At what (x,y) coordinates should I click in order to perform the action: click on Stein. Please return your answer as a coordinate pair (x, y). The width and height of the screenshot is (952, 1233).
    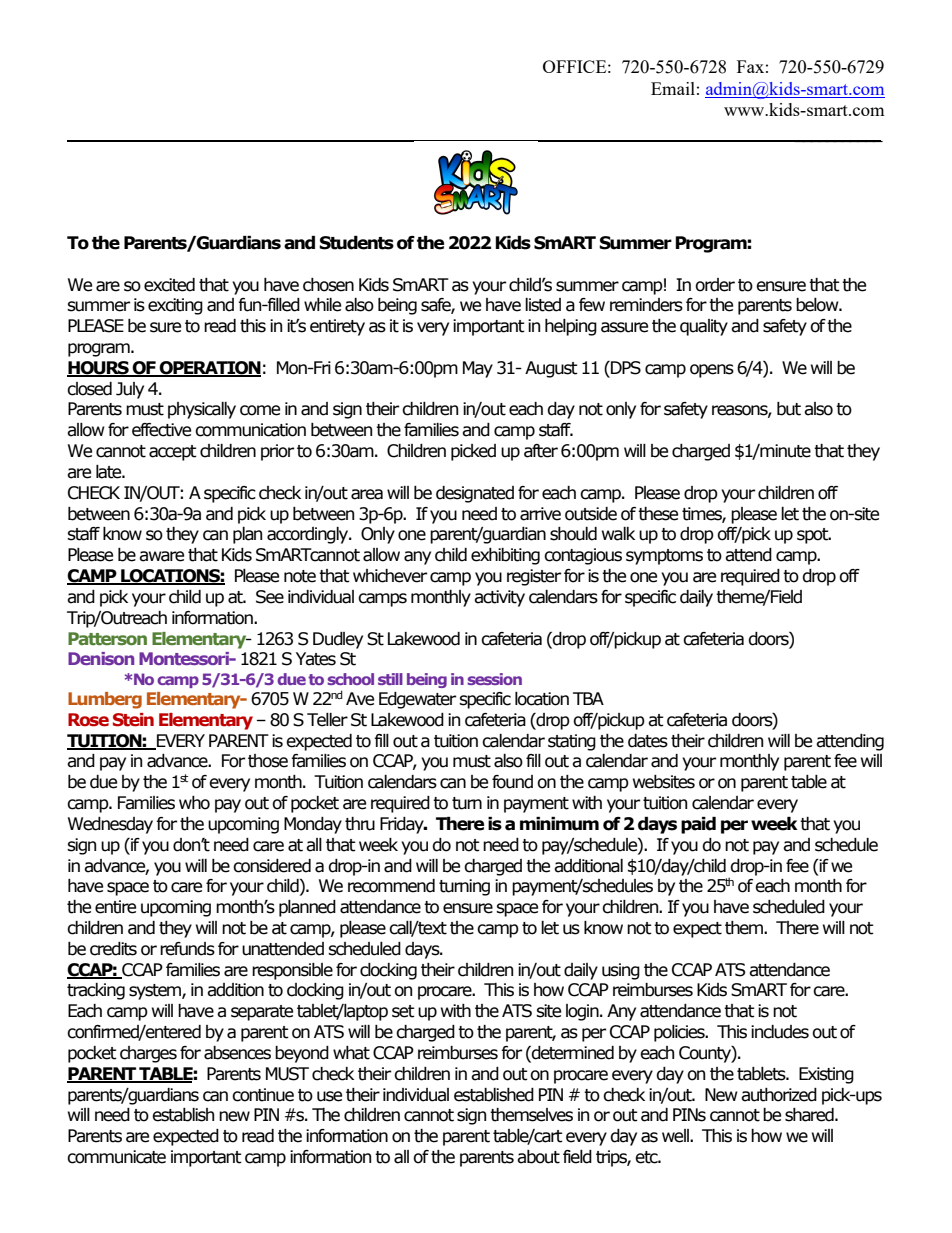
    Looking at the image, I should click on (133, 720).
